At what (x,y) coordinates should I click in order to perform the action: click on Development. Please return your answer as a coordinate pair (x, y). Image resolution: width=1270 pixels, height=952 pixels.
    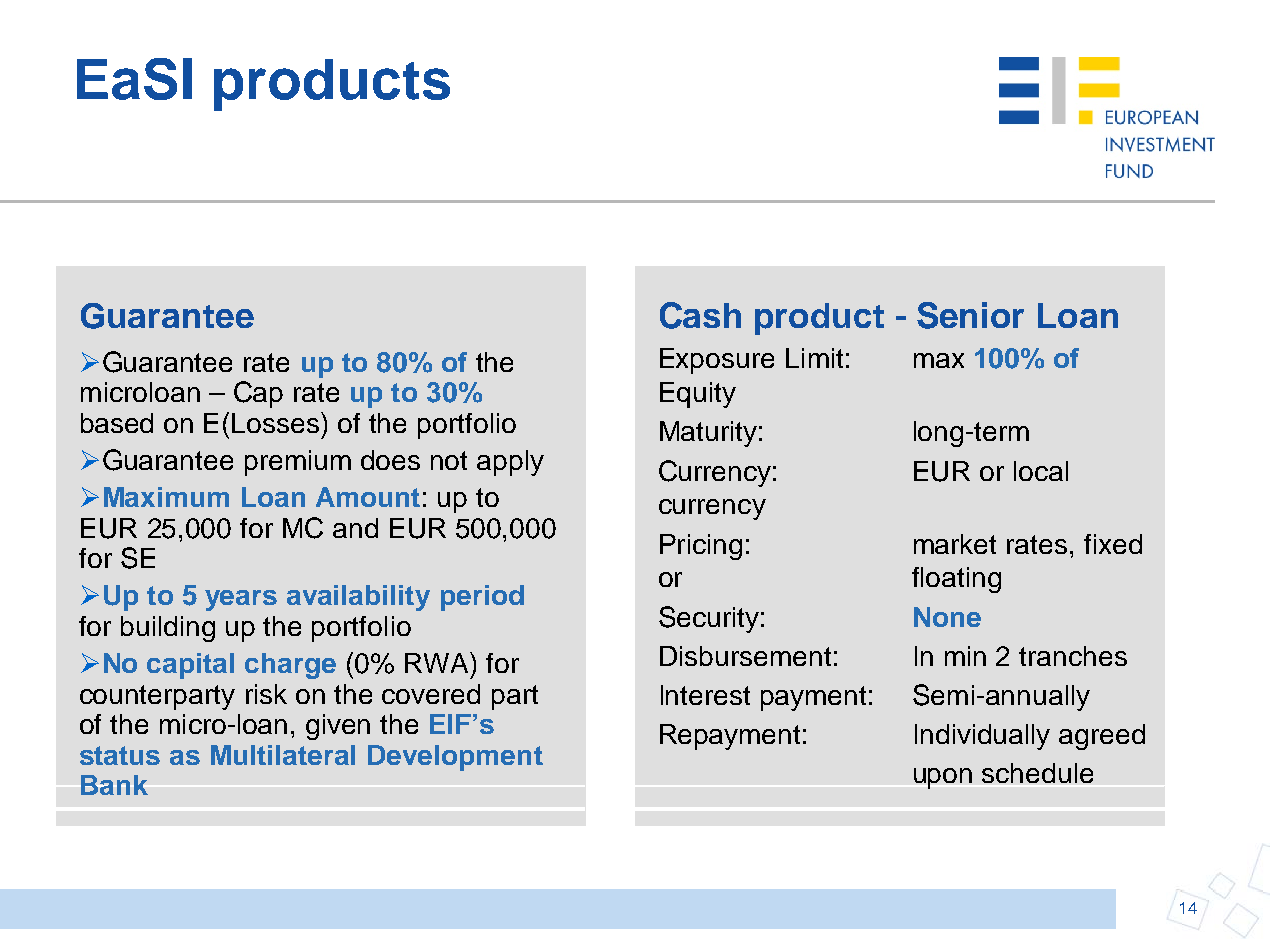
    Looking at the image, I should click on (455, 758).
